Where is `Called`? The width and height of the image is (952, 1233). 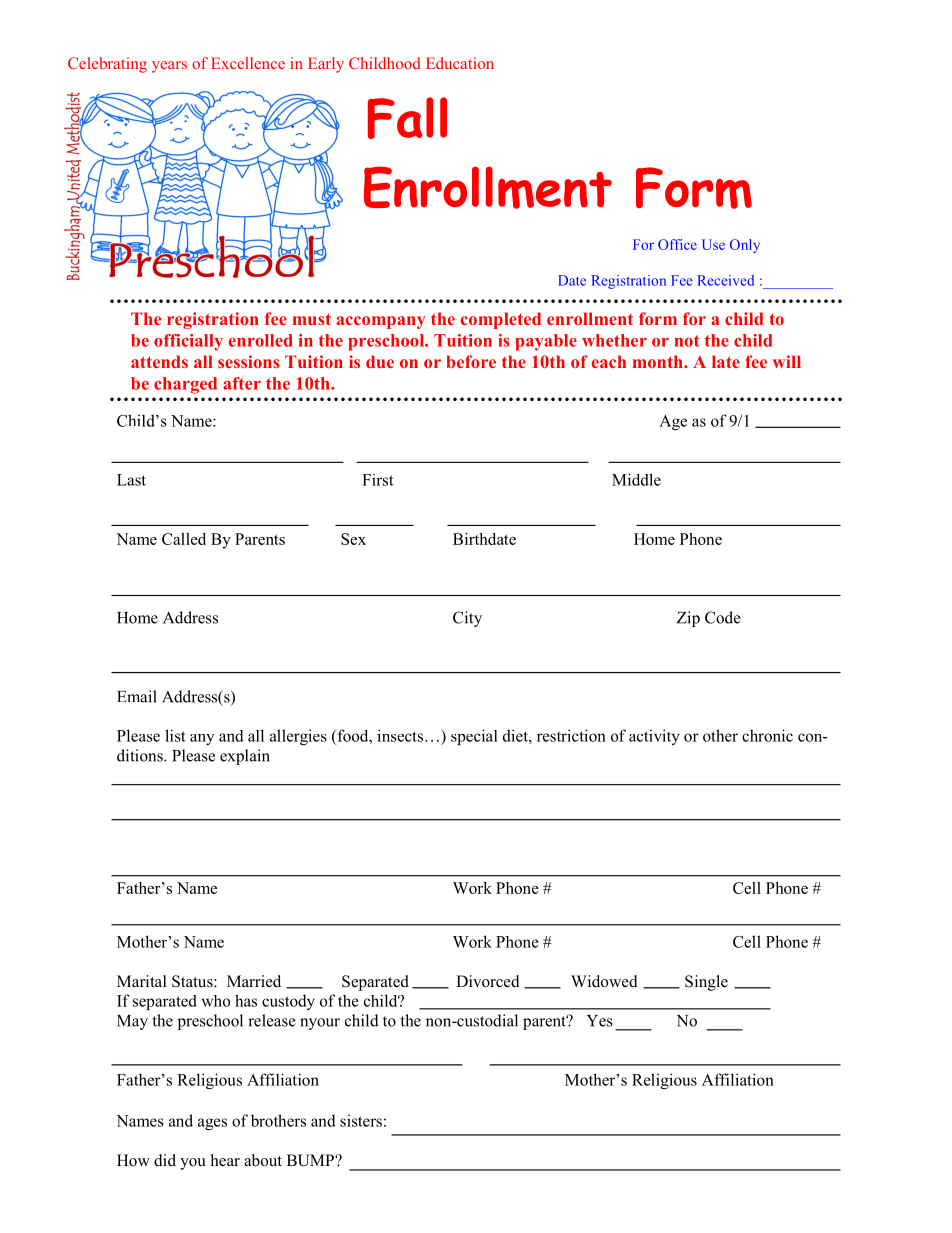 Called is located at coordinates (184, 539).
